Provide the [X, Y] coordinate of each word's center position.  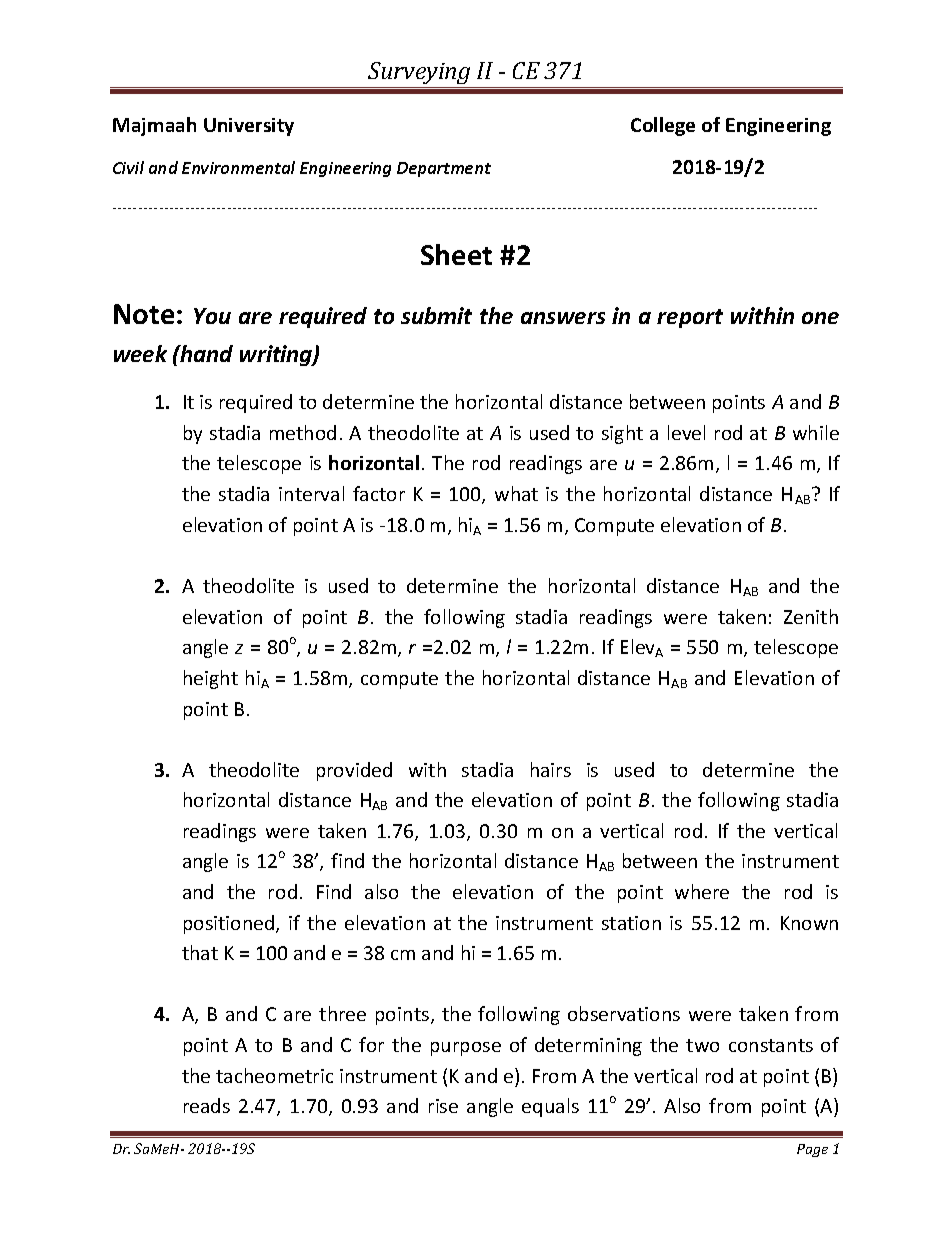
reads [207, 1105]
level [686, 432]
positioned [230, 924]
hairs [551, 769]
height [211, 679]
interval [311, 493]
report [690, 318]
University [249, 127]
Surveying [419, 75]
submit [436, 315]
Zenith [811, 616]
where [702, 891]
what [516, 493]
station [631, 923]
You [212, 316]
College [663, 126]
